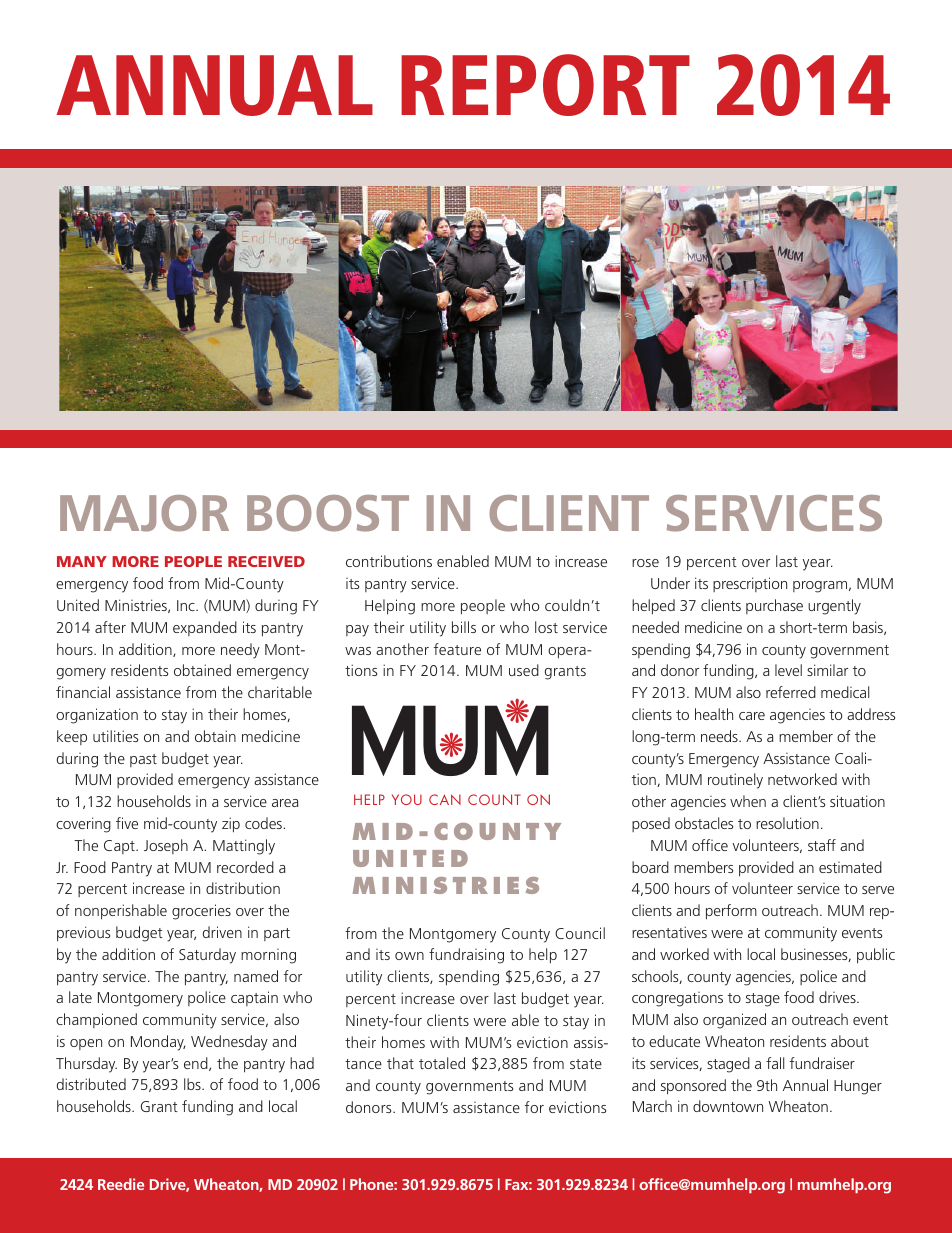 The width and height of the page is (952, 1233). What do you see at coordinates (645, 563) in the page?
I see `rose` at bounding box center [645, 563].
